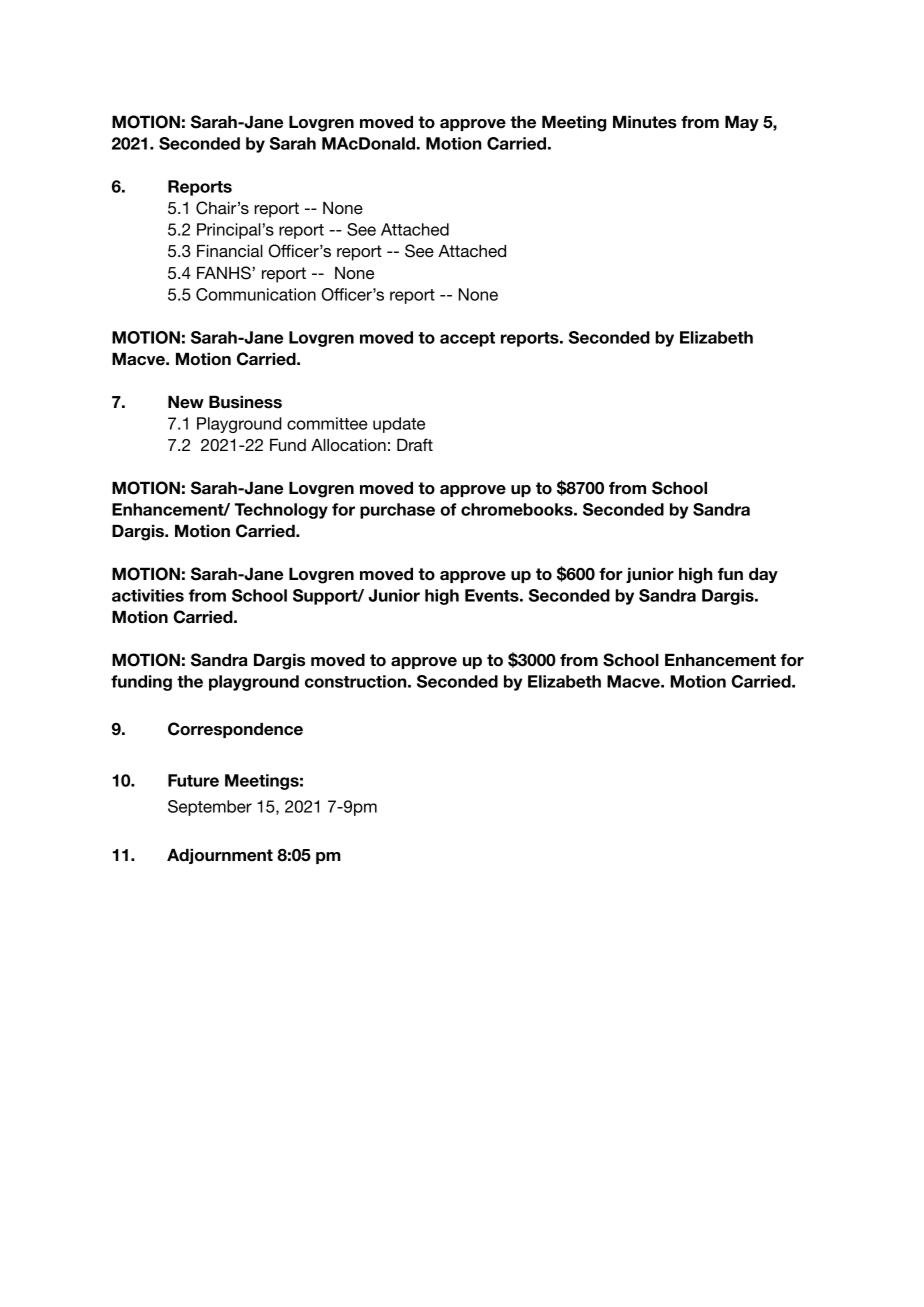 The height and width of the document is (1307, 924). Describe the element at coordinates (148, 595) in the document. I see `activities` at that location.
